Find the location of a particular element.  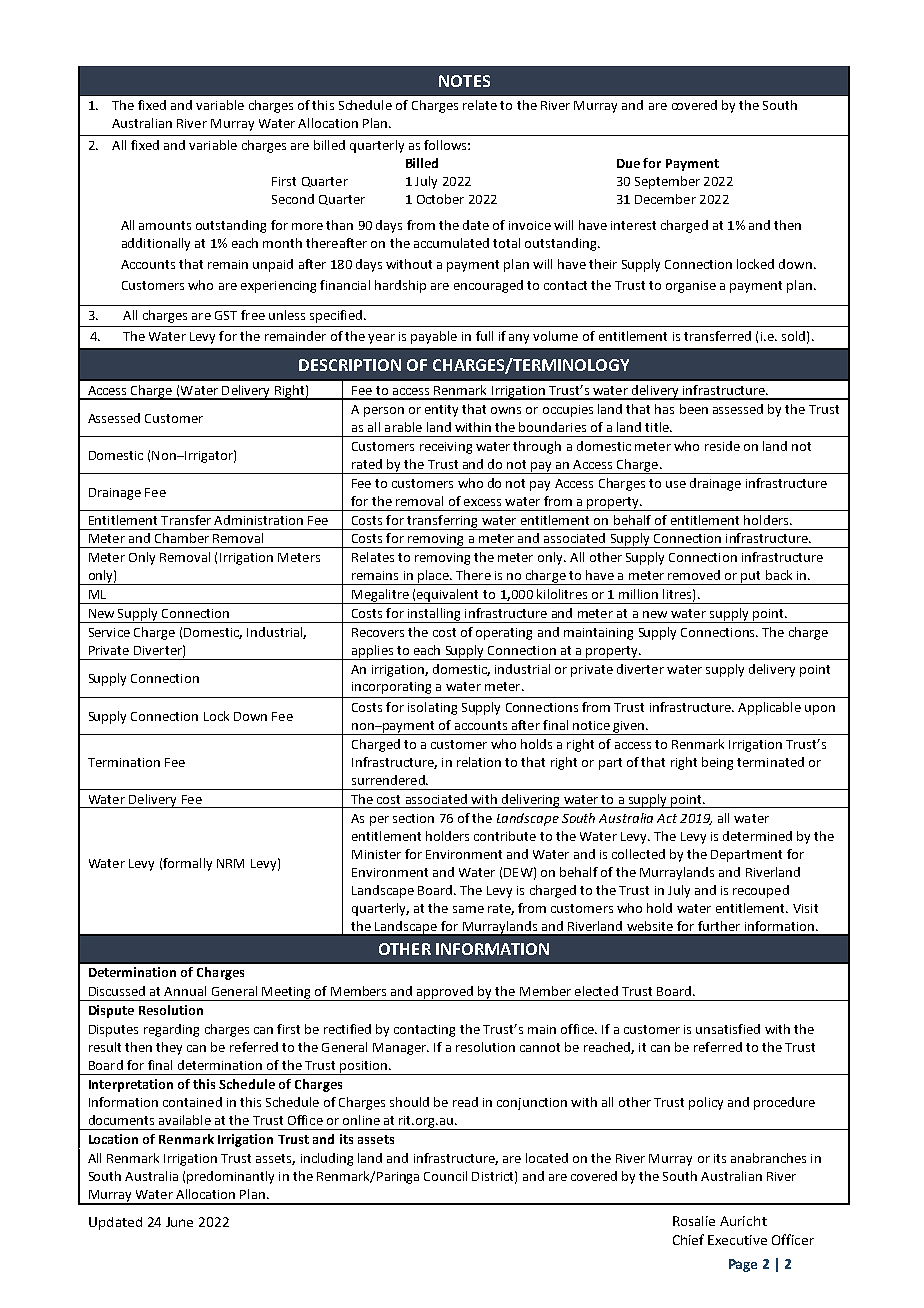

Council is located at coordinates (445, 1176).
